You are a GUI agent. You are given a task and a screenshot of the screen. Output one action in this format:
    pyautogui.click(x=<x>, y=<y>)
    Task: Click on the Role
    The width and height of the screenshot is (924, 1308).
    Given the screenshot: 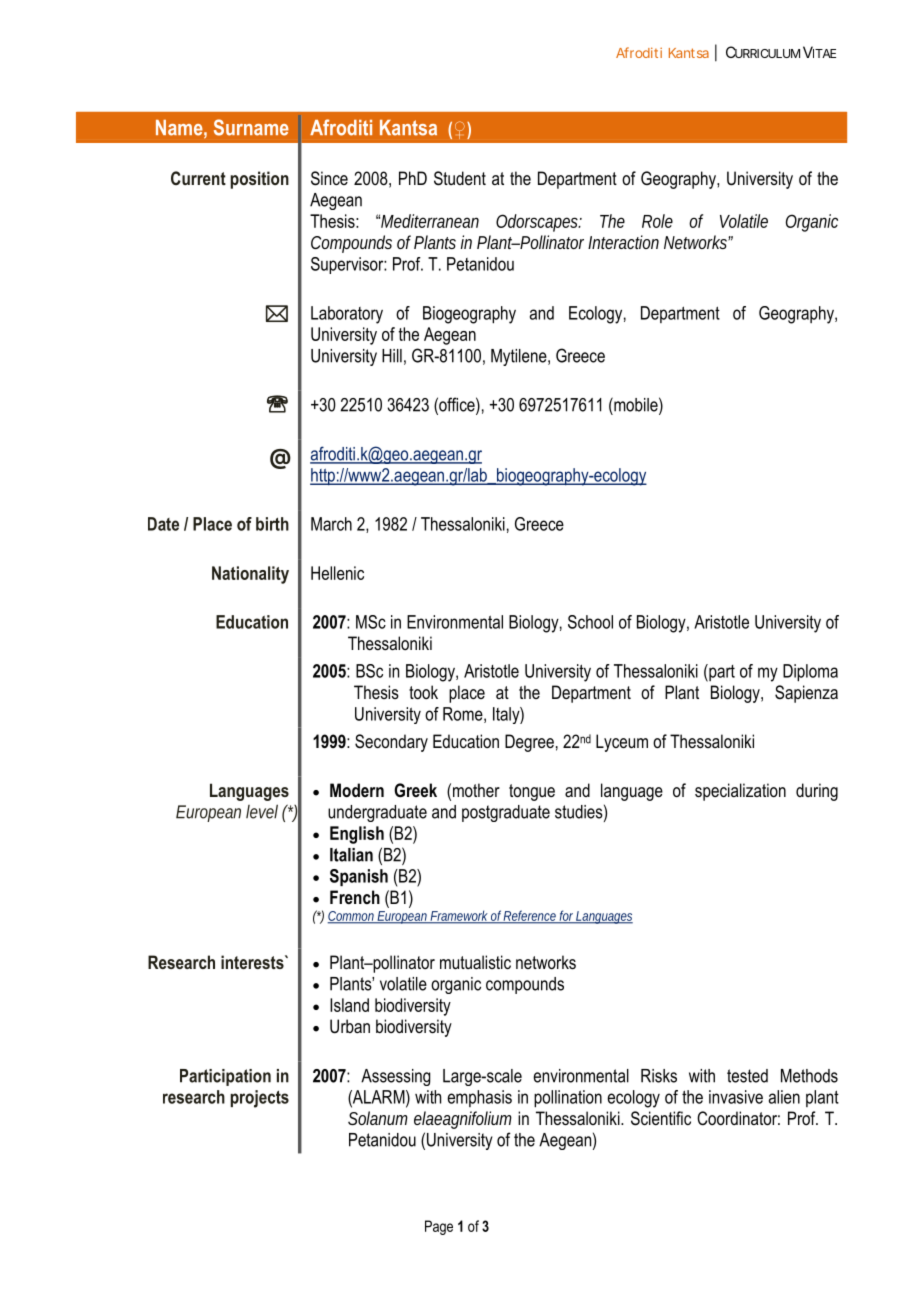 What is the action you would take?
    pyautogui.click(x=657, y=221)
